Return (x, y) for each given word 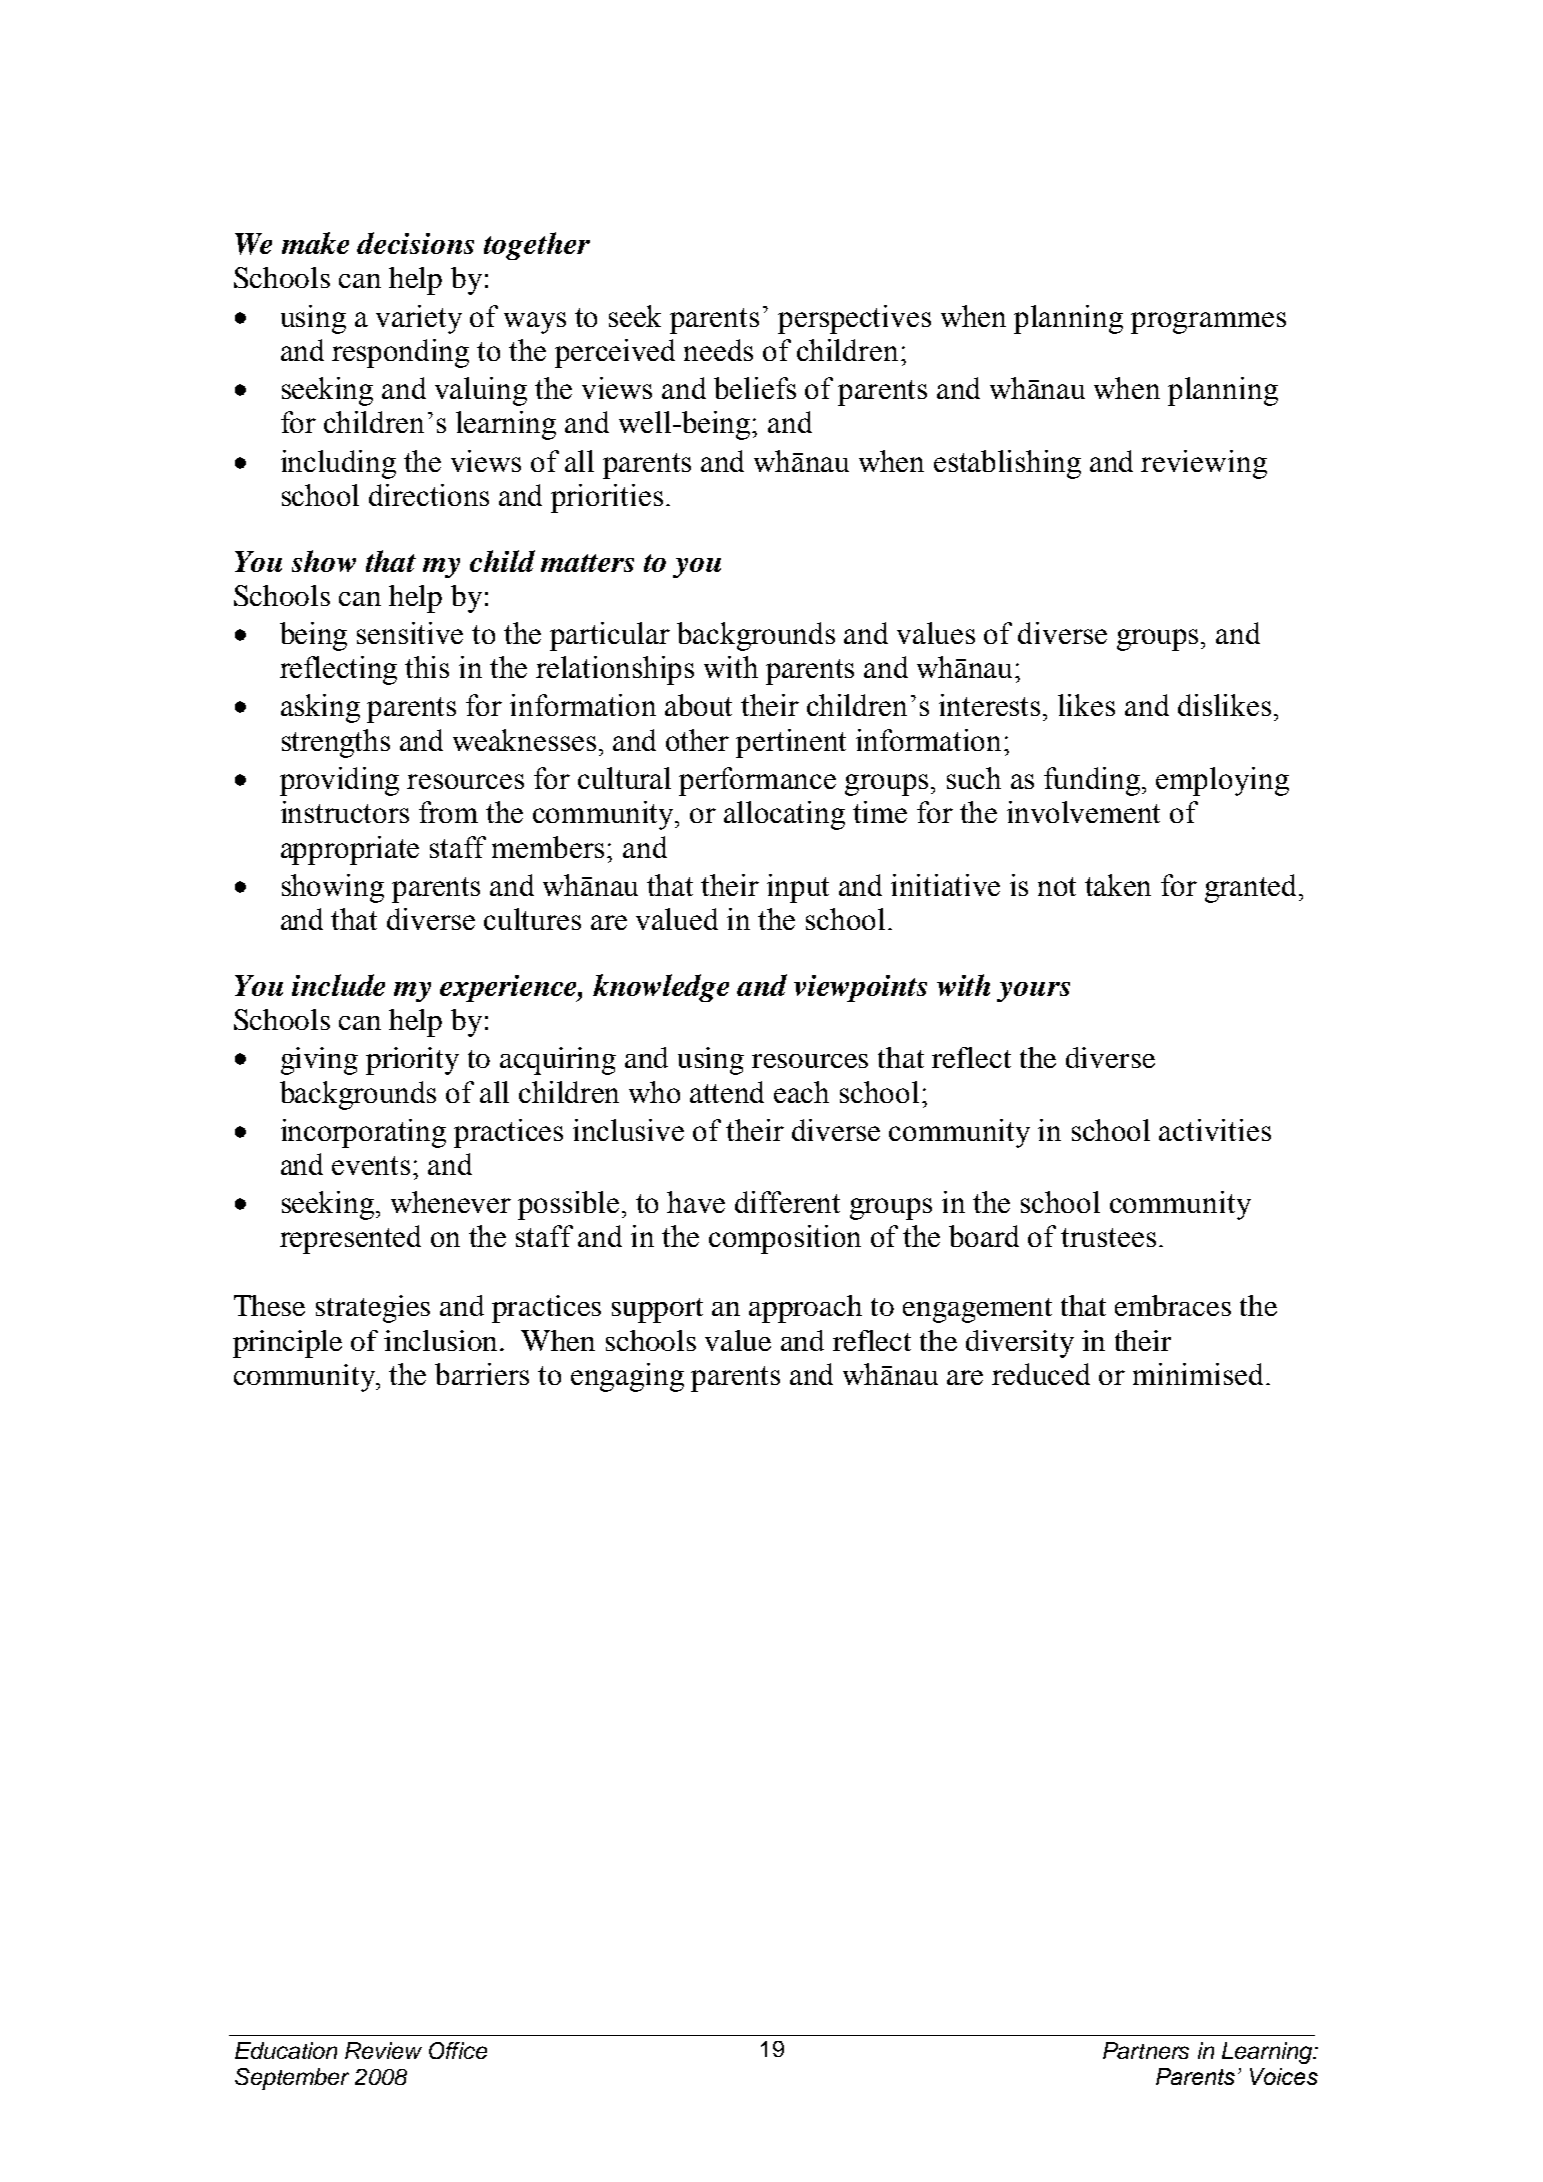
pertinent (791, 743)
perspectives (854, 319)
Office (458, 2050)
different (787, 1202)
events (371, 1165)
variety (419, 319)
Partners (1146, 2050)
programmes (1208, 323)
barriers (482, 1374)
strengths (336, 743)
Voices (1284, 2076)
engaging (627, 1377)
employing (1222, 781)
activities (1215, 1130)
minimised (1200, 1374)
